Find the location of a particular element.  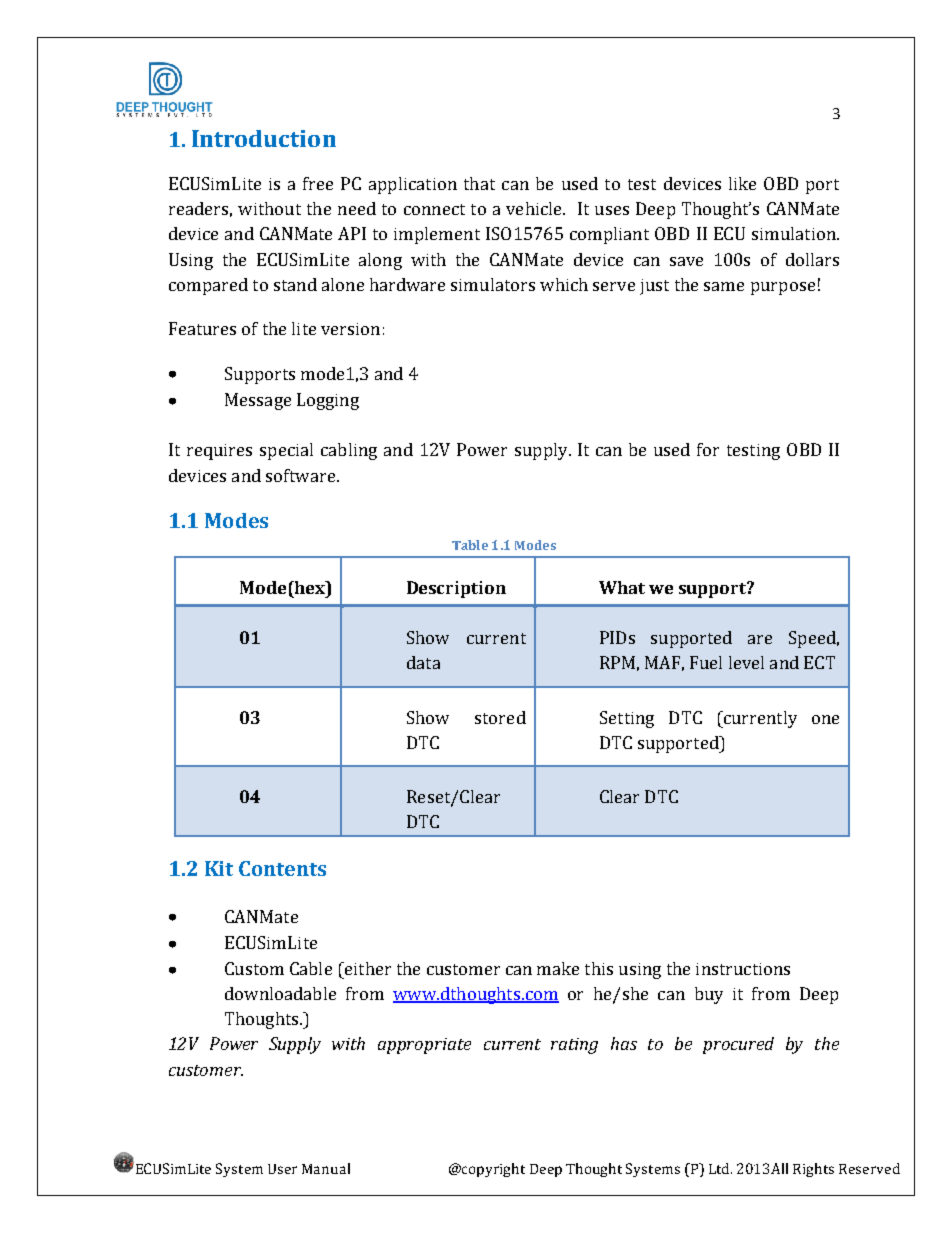

like is located at coordinates (742, 183).
